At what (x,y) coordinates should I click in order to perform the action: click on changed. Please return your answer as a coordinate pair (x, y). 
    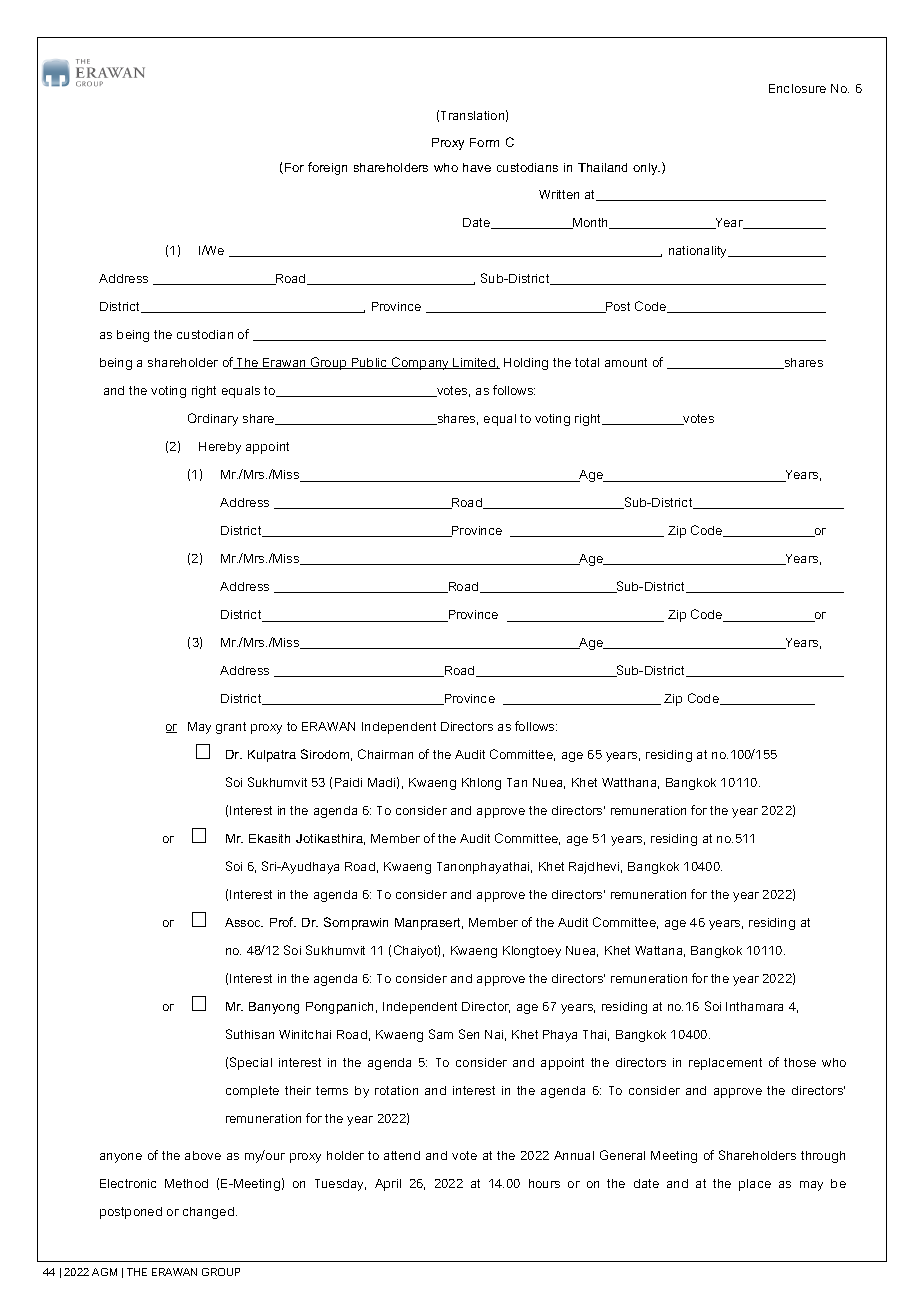
    Looking at the image, I should click on (210, 1213).
